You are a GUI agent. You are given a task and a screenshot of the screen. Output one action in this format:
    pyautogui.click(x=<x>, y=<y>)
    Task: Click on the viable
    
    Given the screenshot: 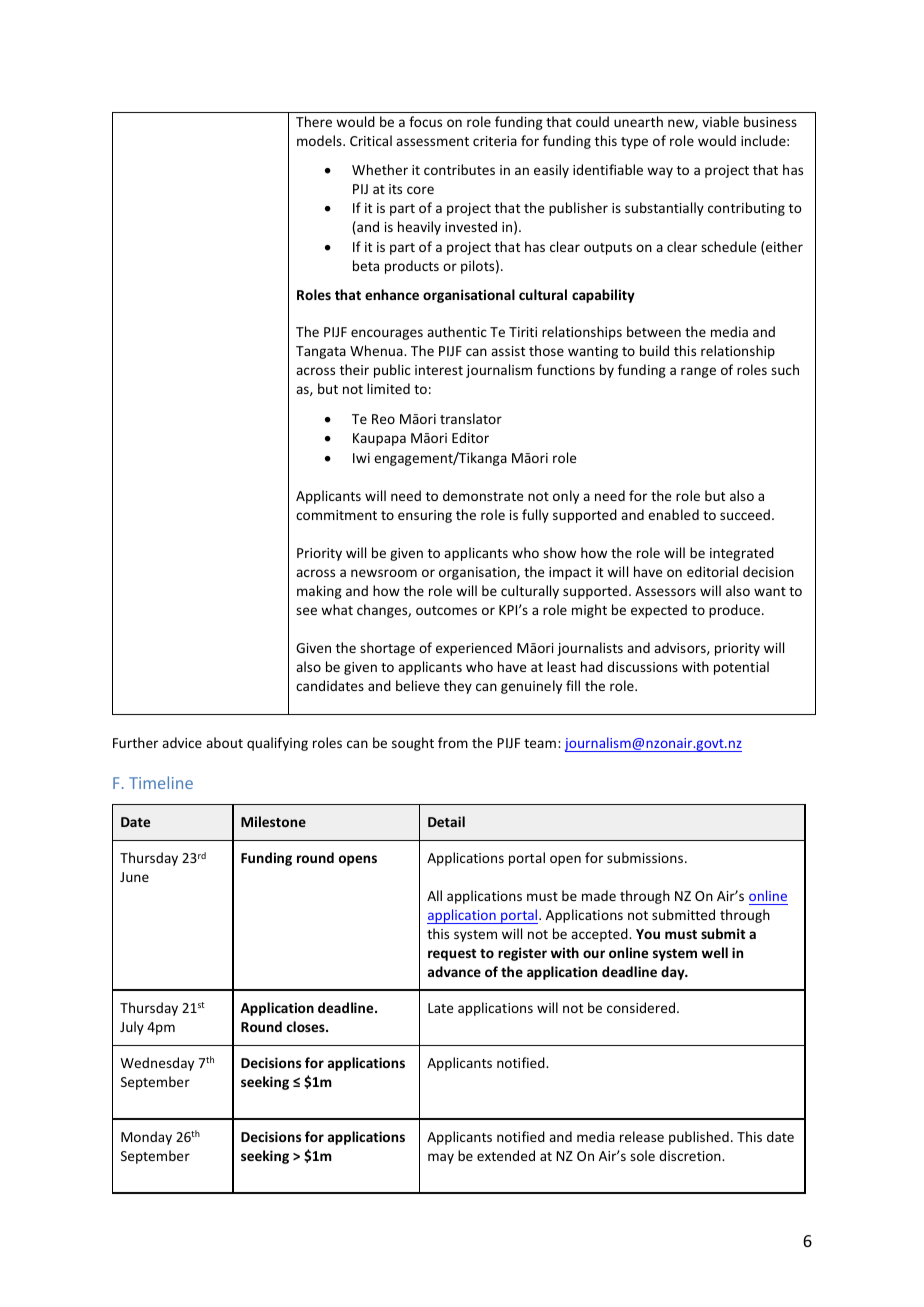 What is the action you would take?
    pyautogui.click(x=720, y=121)
